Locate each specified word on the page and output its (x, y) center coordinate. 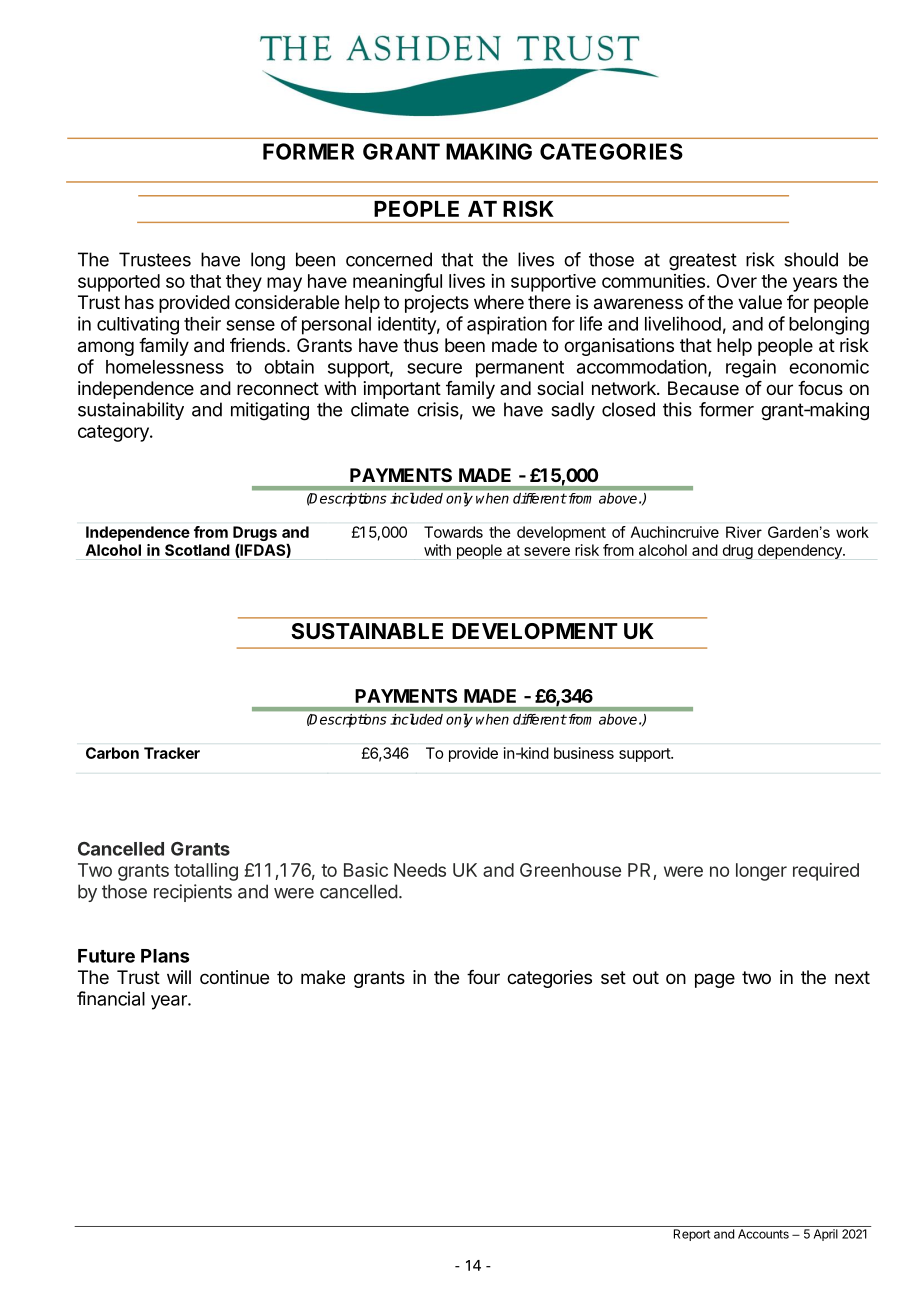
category (114, 433)
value (760, 302)
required (826, 872)
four (483, 977)
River (744, 532)
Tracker (172, 753)
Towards (453, 532)
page (715, 980)
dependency (801, 551)
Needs (420, 870)
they (244, 283)
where (499, 302)
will (179, 977)
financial (111, 998)
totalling (206, 872)
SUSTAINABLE (367, 631)
